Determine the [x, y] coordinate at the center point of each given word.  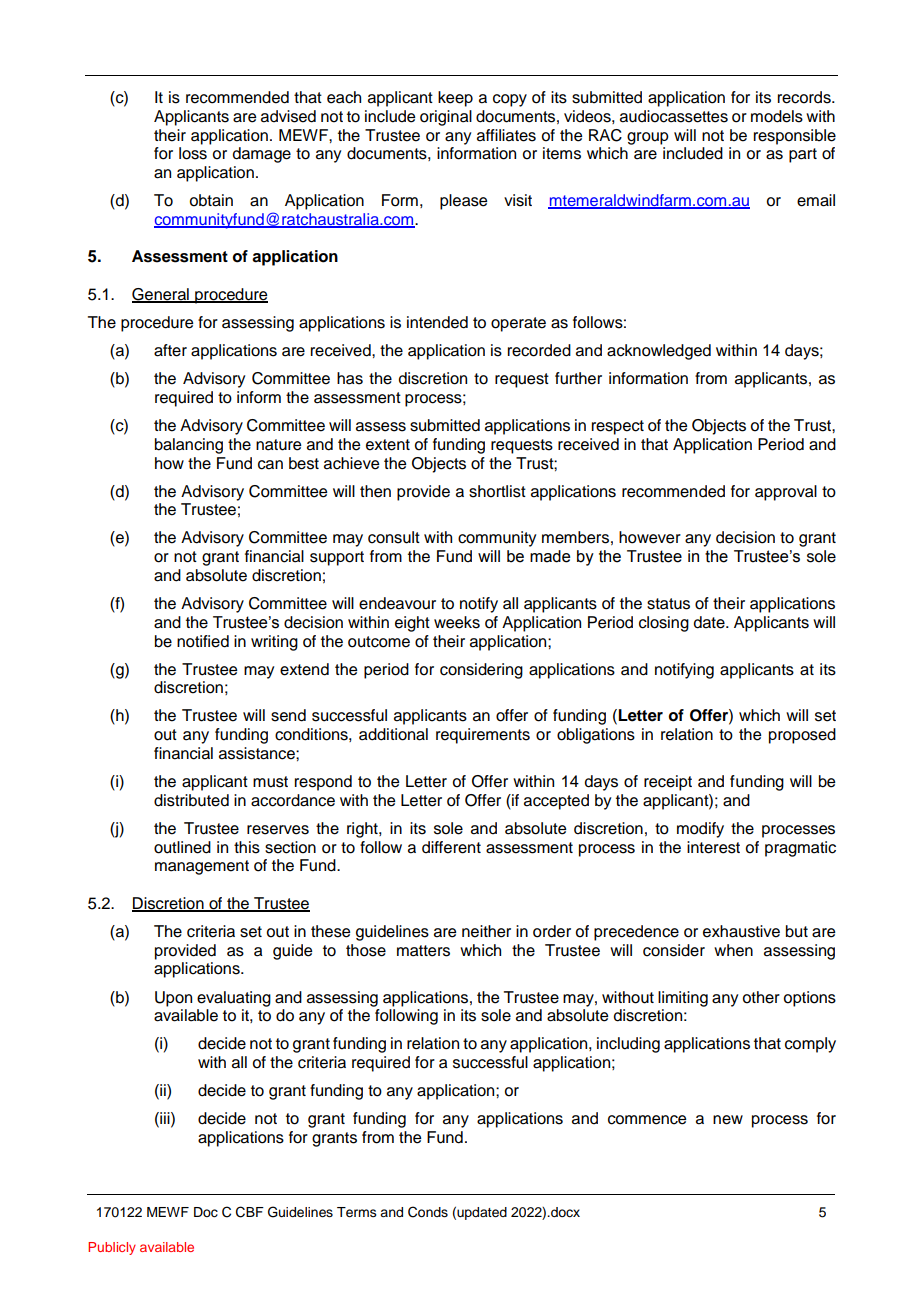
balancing [189, 446]
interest [713, 847]
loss [193, 153]
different [451, 847]
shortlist [497, 491]
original [446, 118]
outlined [182, 847]
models [777, 116]
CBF [250, 1212]
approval [786, 493]
